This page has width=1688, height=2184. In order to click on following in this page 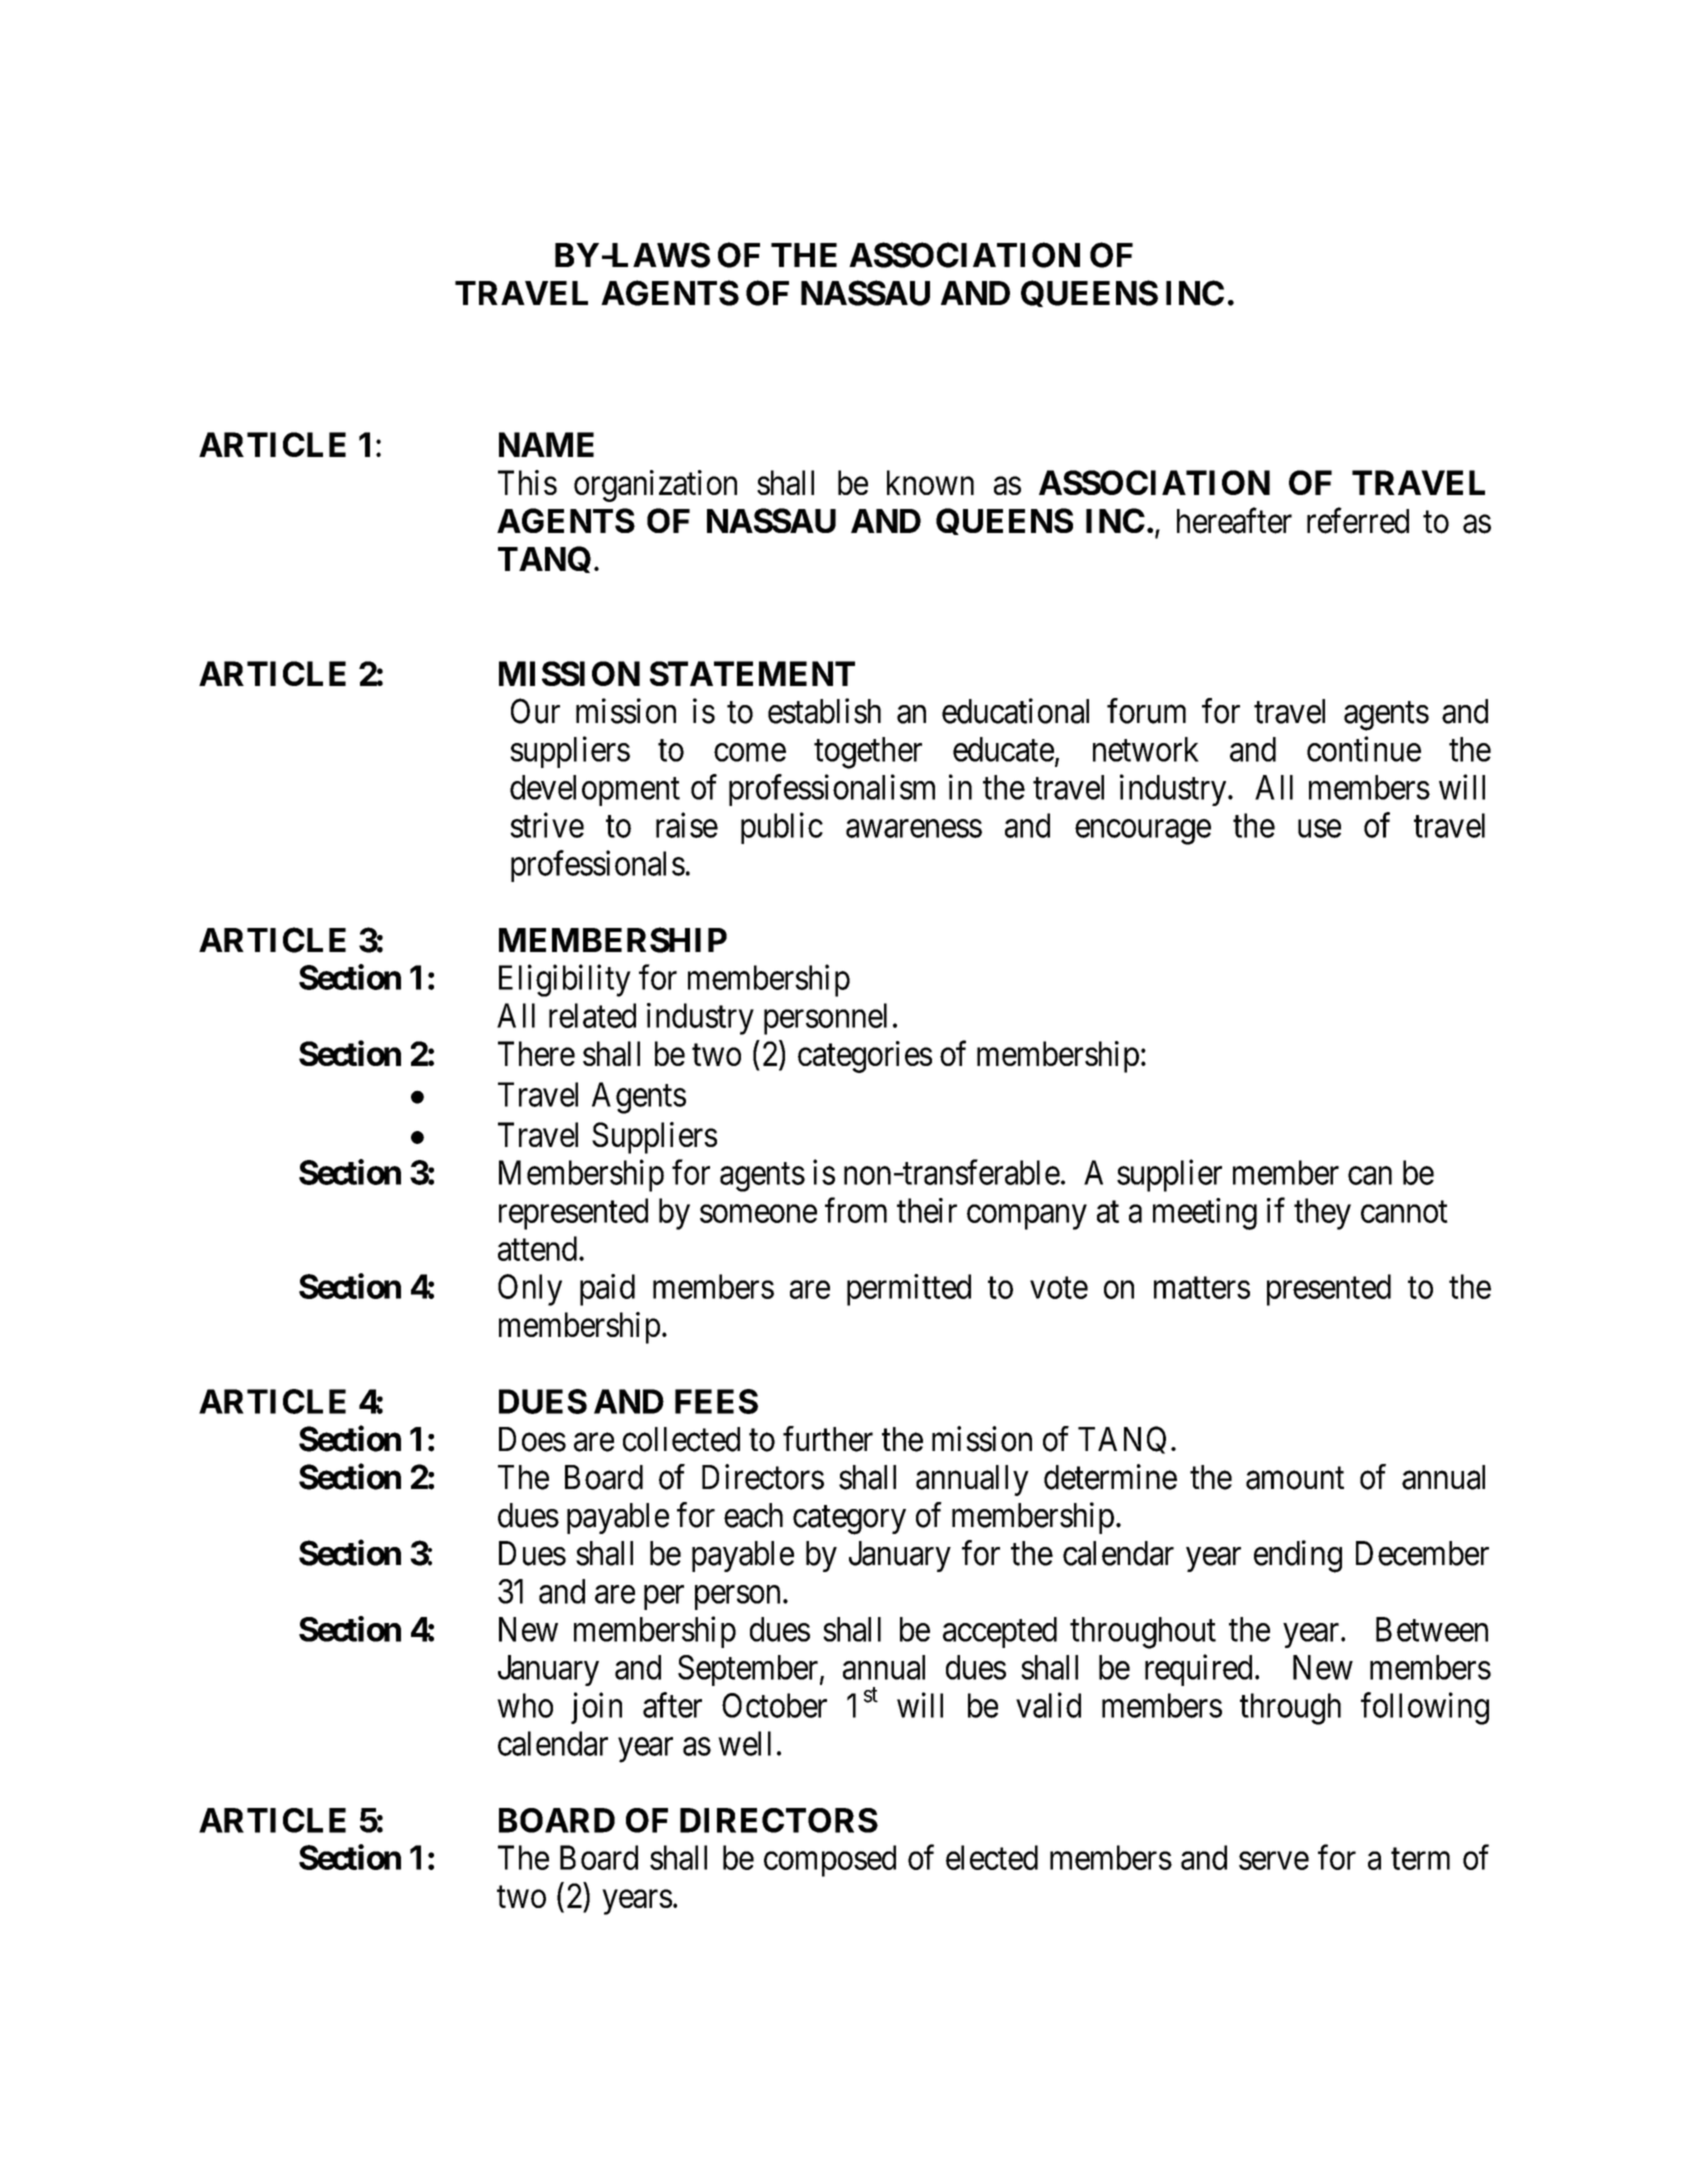, I will do `click(1425, 1708)`.
